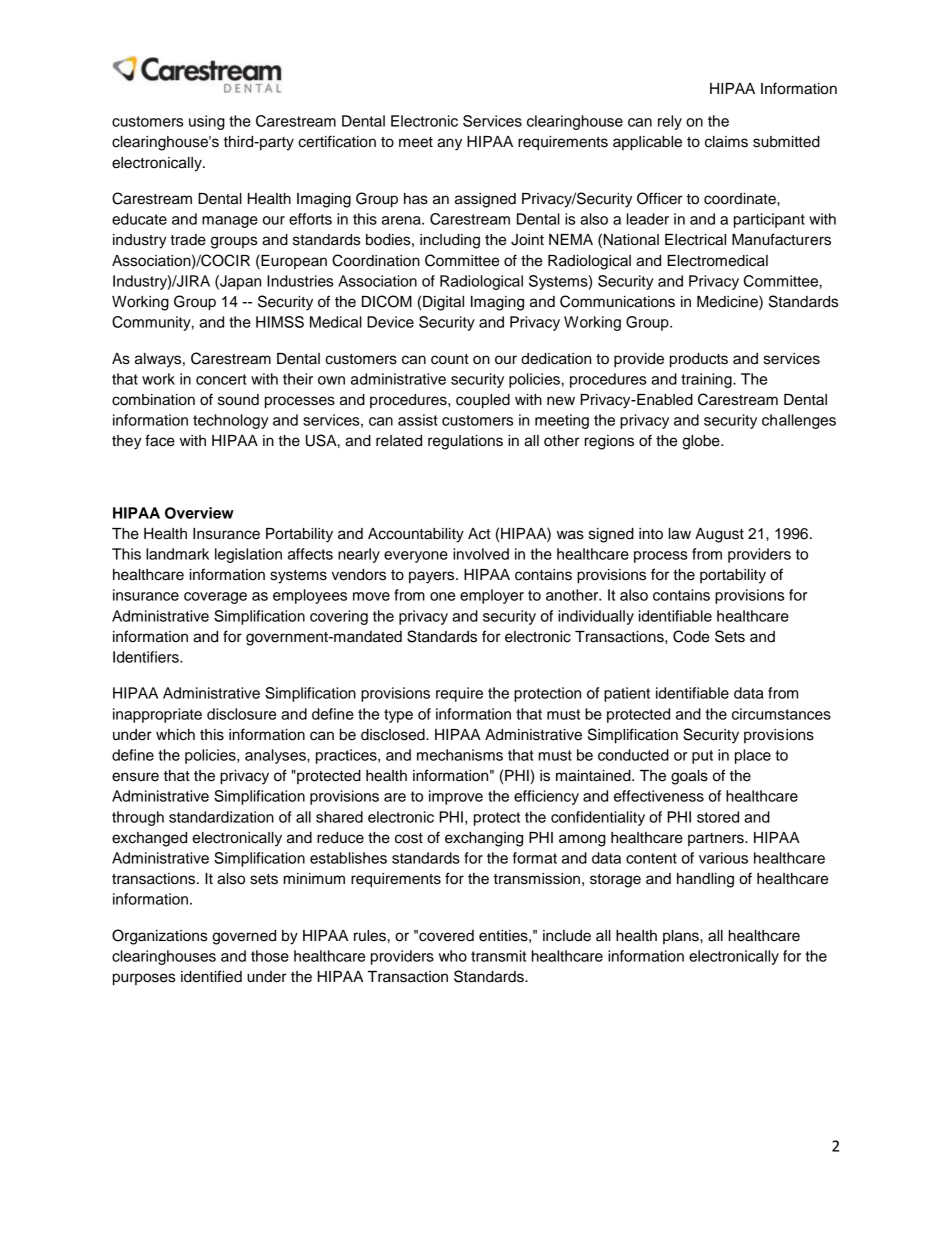  I want to click on identified, so click(211, 976).
